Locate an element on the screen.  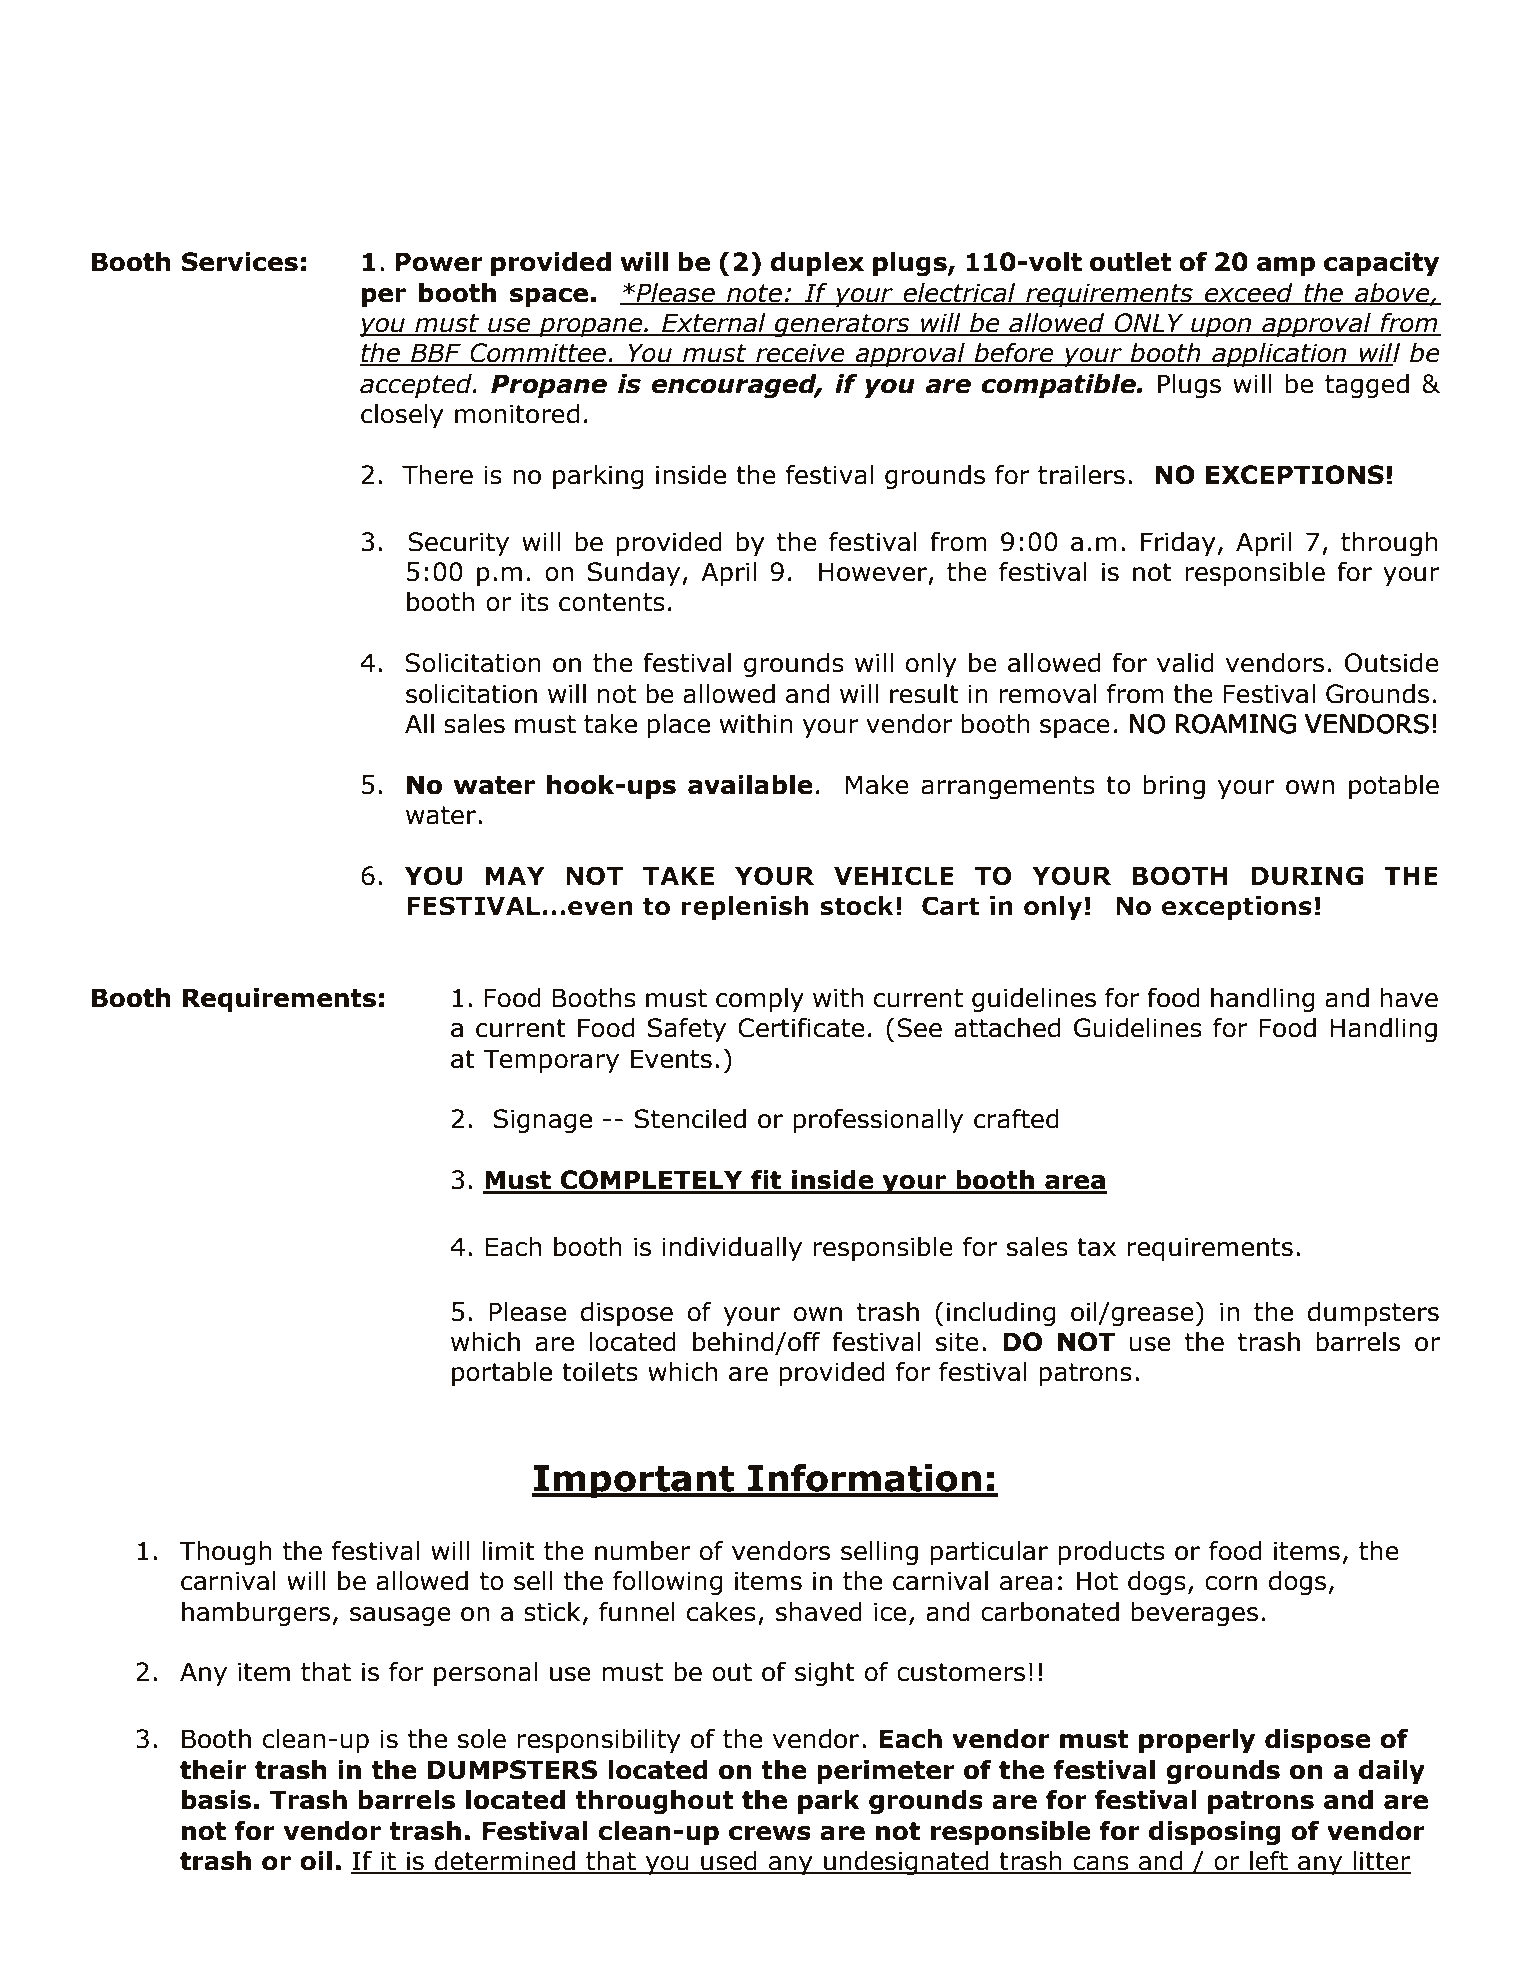
generators is located at coordinates (842, 325).
